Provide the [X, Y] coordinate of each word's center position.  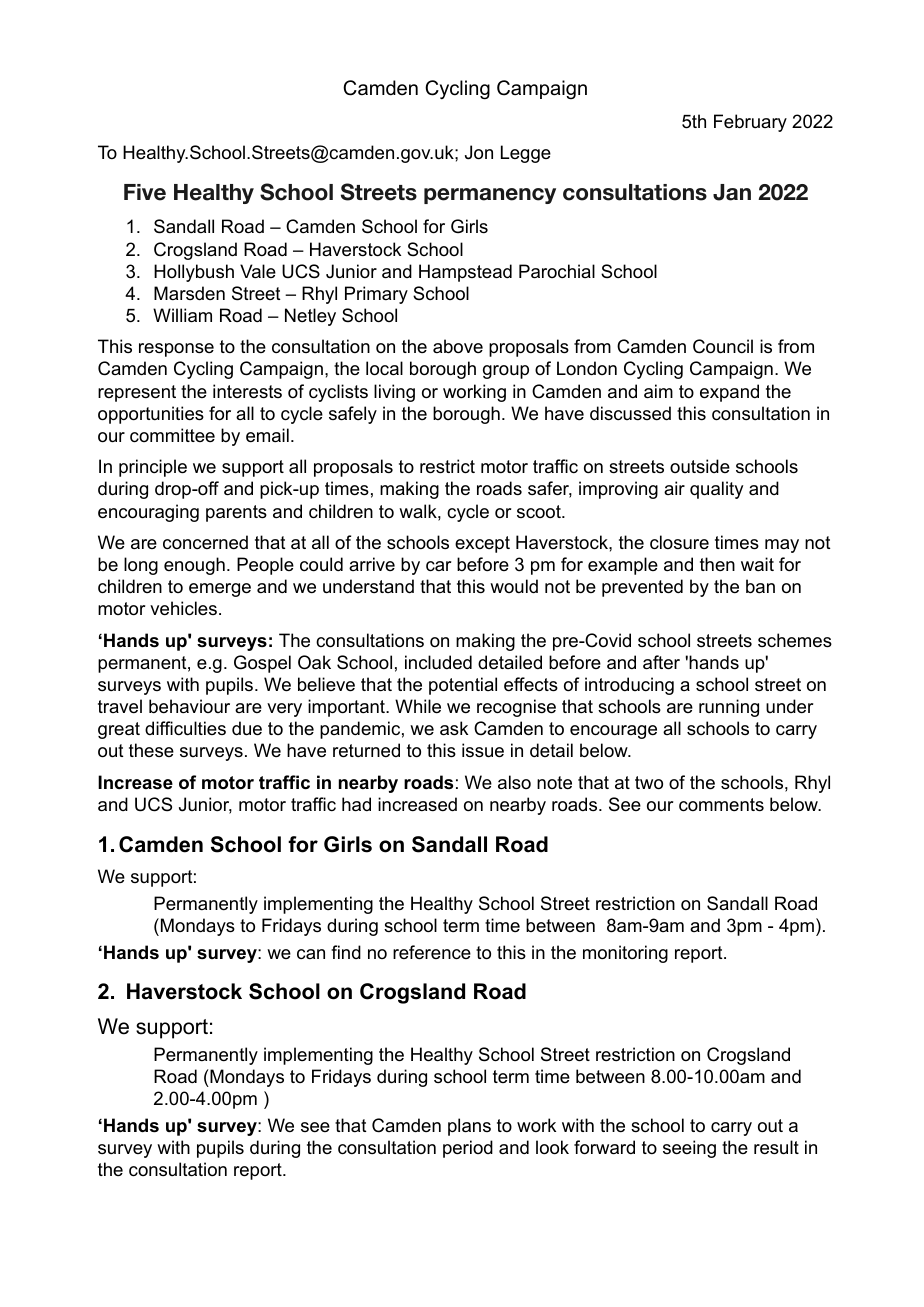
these [151, 750]
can [311, 954]
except [482, 544]
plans [469, 1127]
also [514, 782]
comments [721, 805]
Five [145, 192]
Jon [479, 152]
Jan [732, 192]
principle [153, 468]
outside [700, 466]
